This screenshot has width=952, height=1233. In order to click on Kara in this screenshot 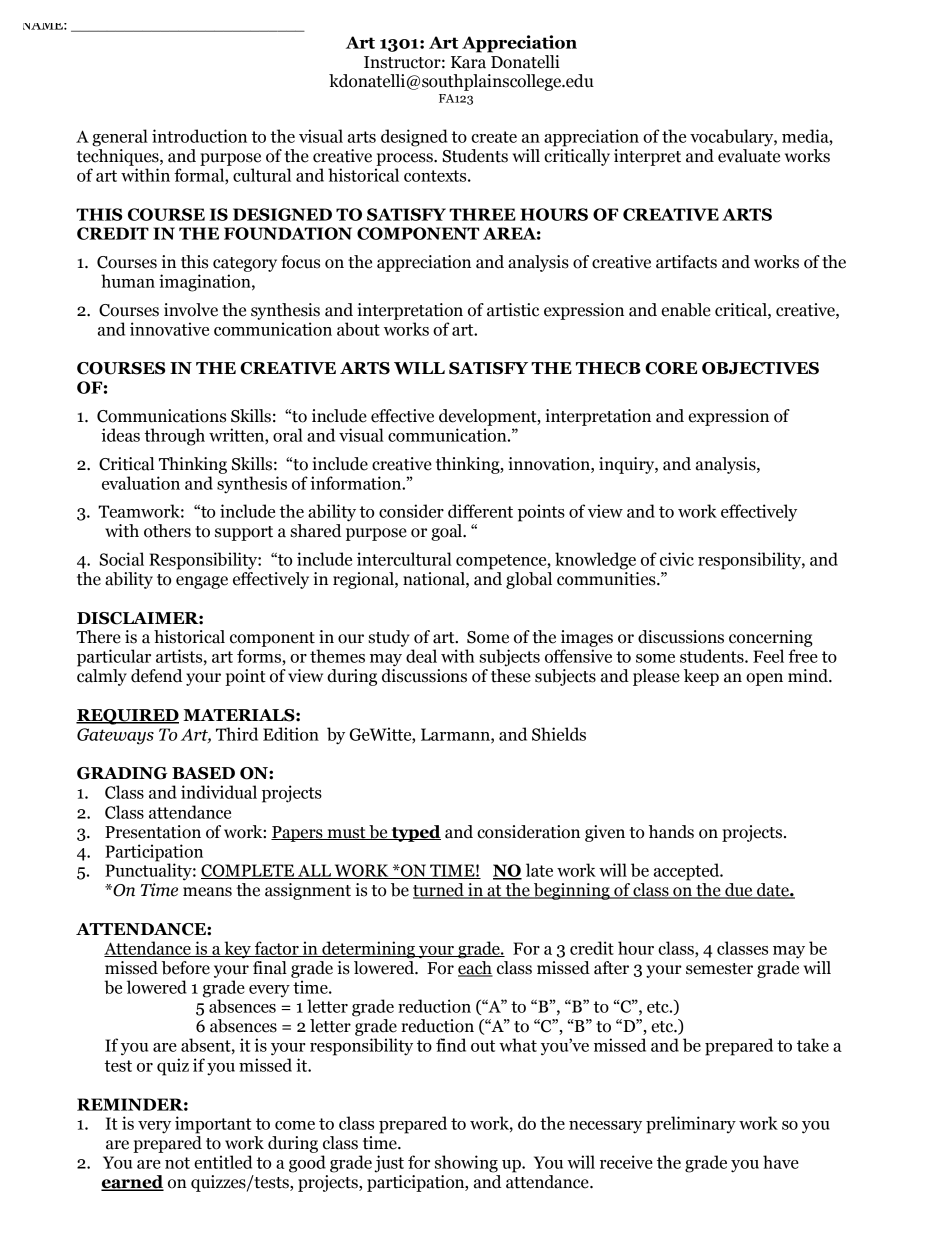, I will do `click(468, 62)`.
